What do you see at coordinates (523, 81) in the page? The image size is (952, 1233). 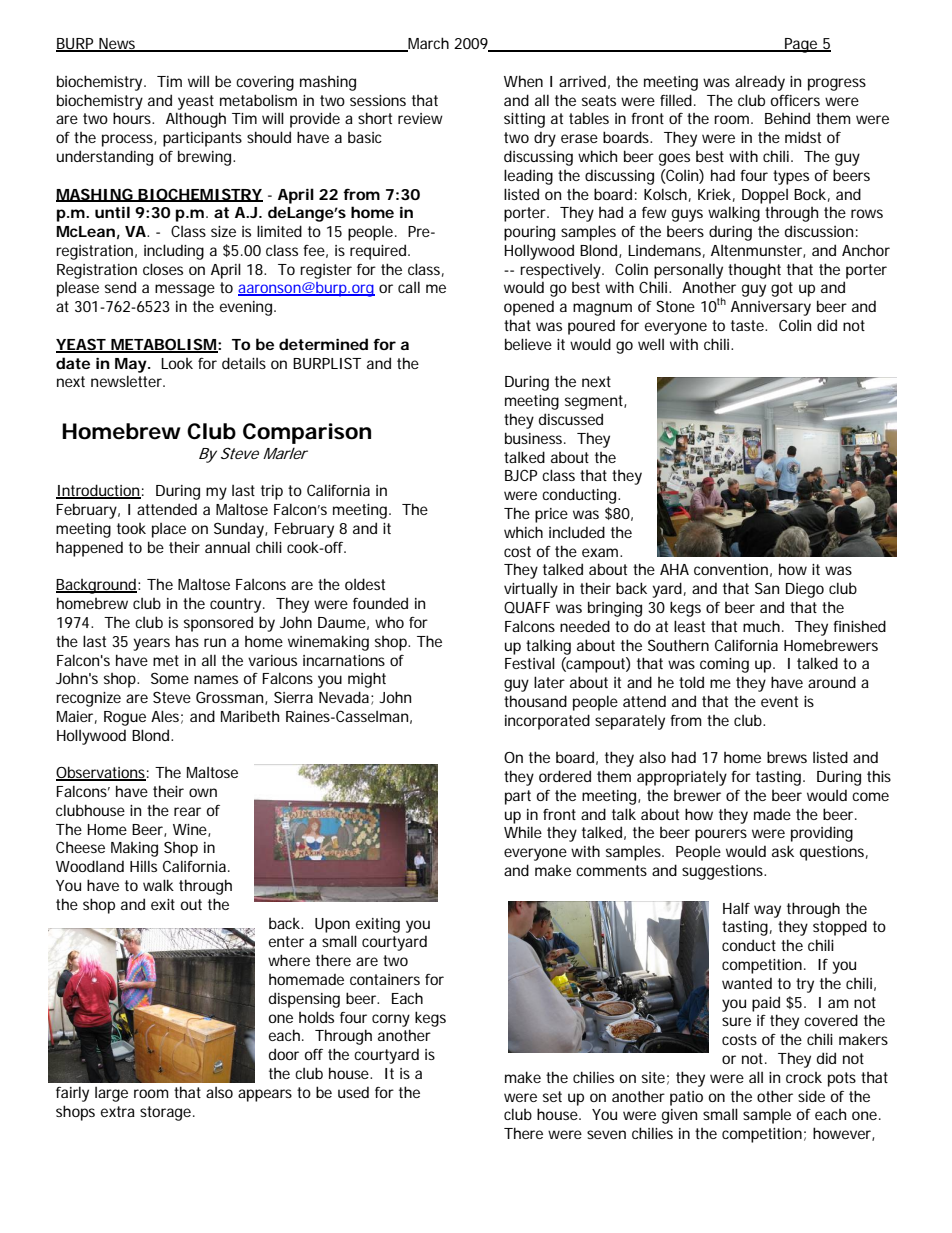 I see `When` at bounding box center [523, 81].
